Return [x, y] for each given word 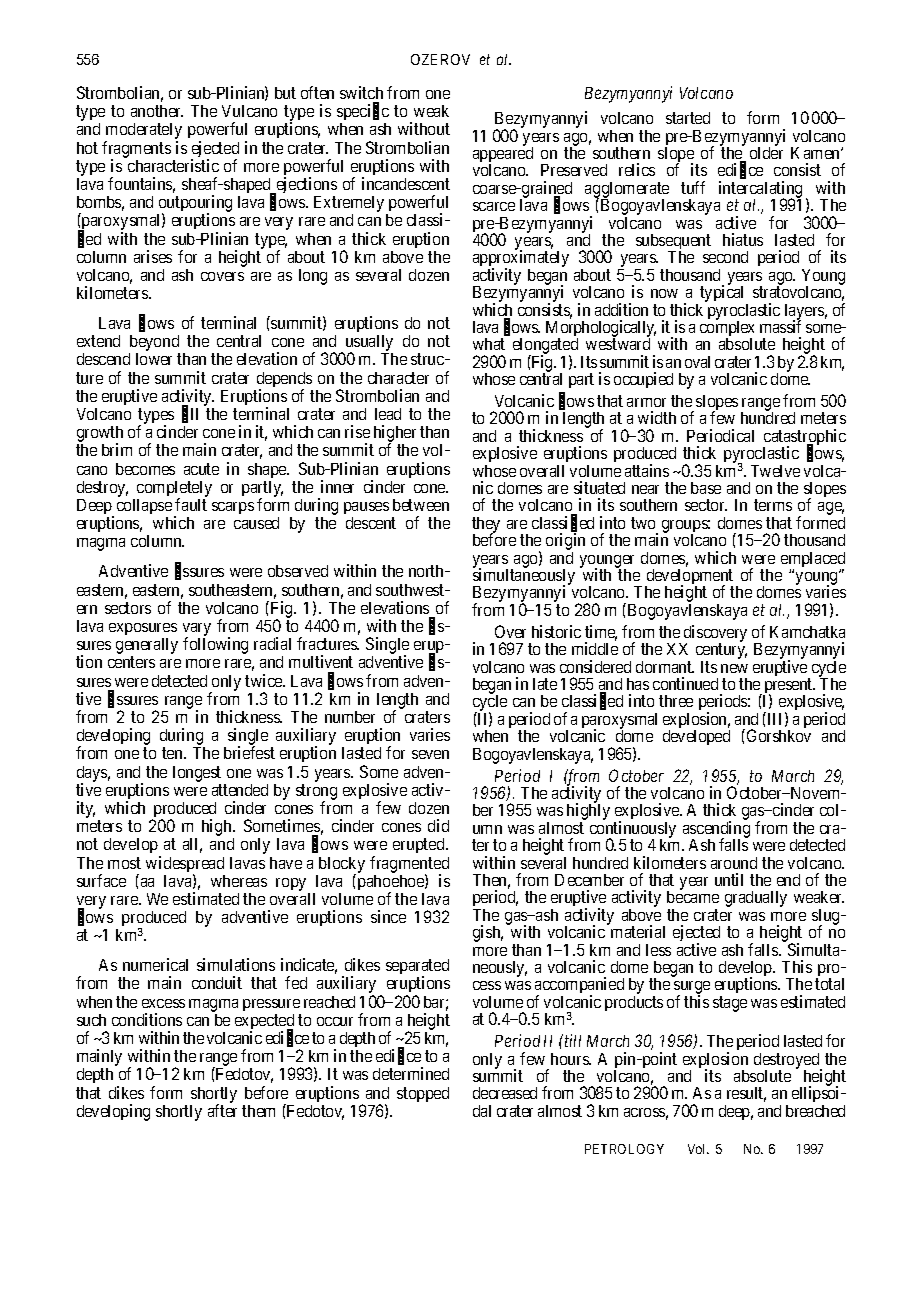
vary [197, 631]
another [157, 111]
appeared [503, 155]
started [688, 118]
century [721, 652]
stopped [423, 1094]
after [222, 1110]
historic [556, 631]
